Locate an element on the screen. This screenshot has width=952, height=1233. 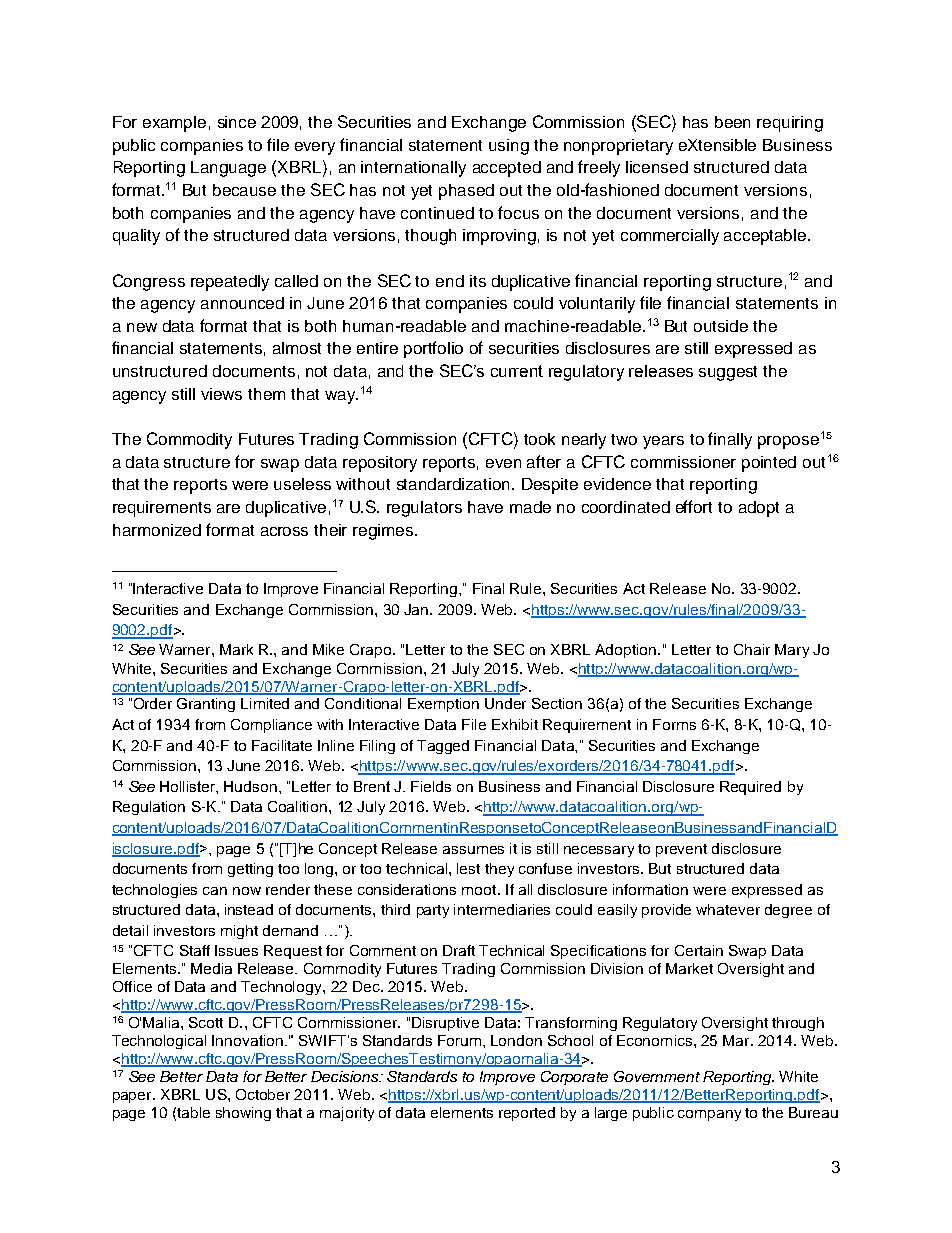
using is located at coordinates (509, 147).
